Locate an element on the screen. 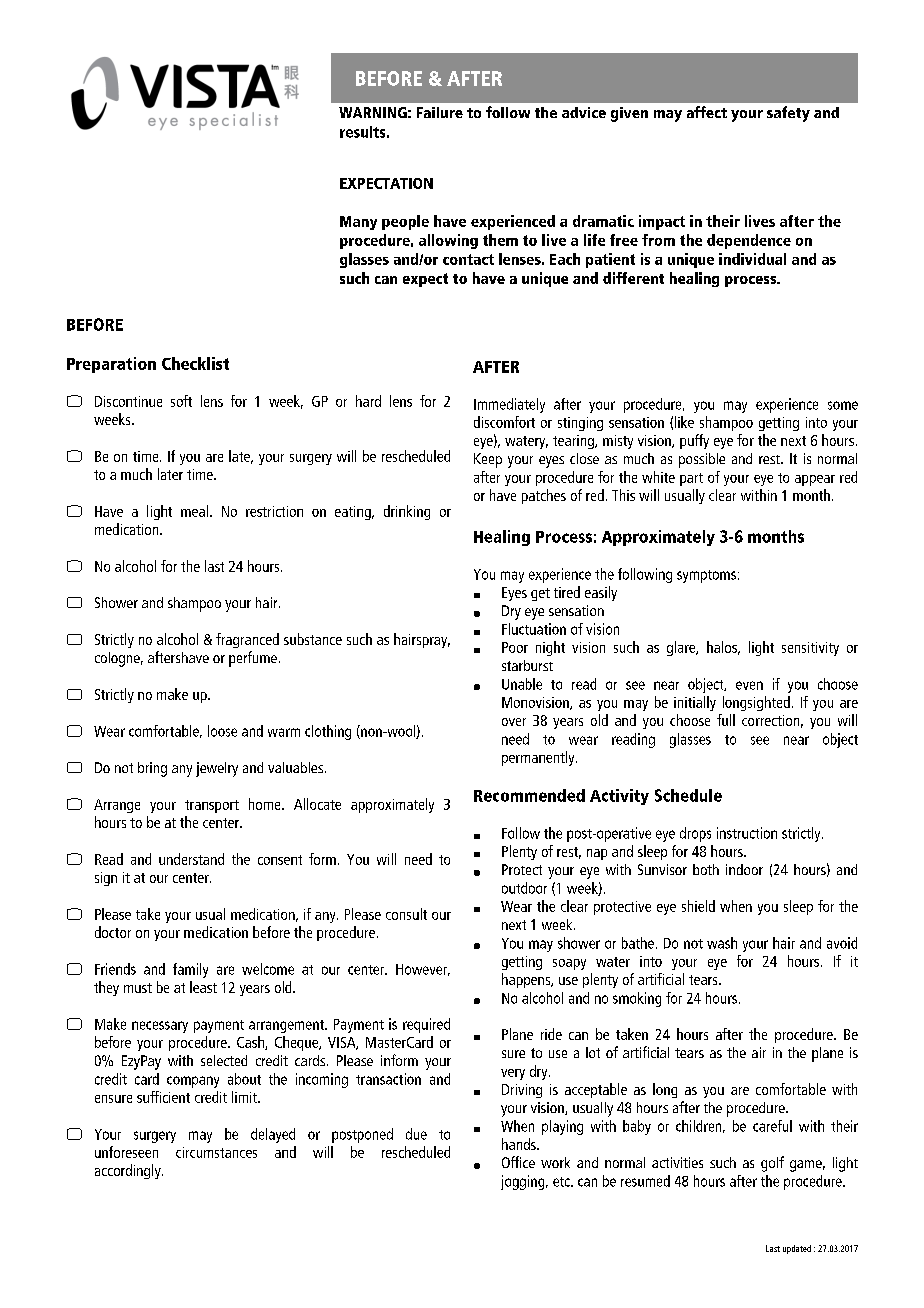 The width and height of the screenshot is (924, 1308). Failure is located at coordinates (440, 112).
